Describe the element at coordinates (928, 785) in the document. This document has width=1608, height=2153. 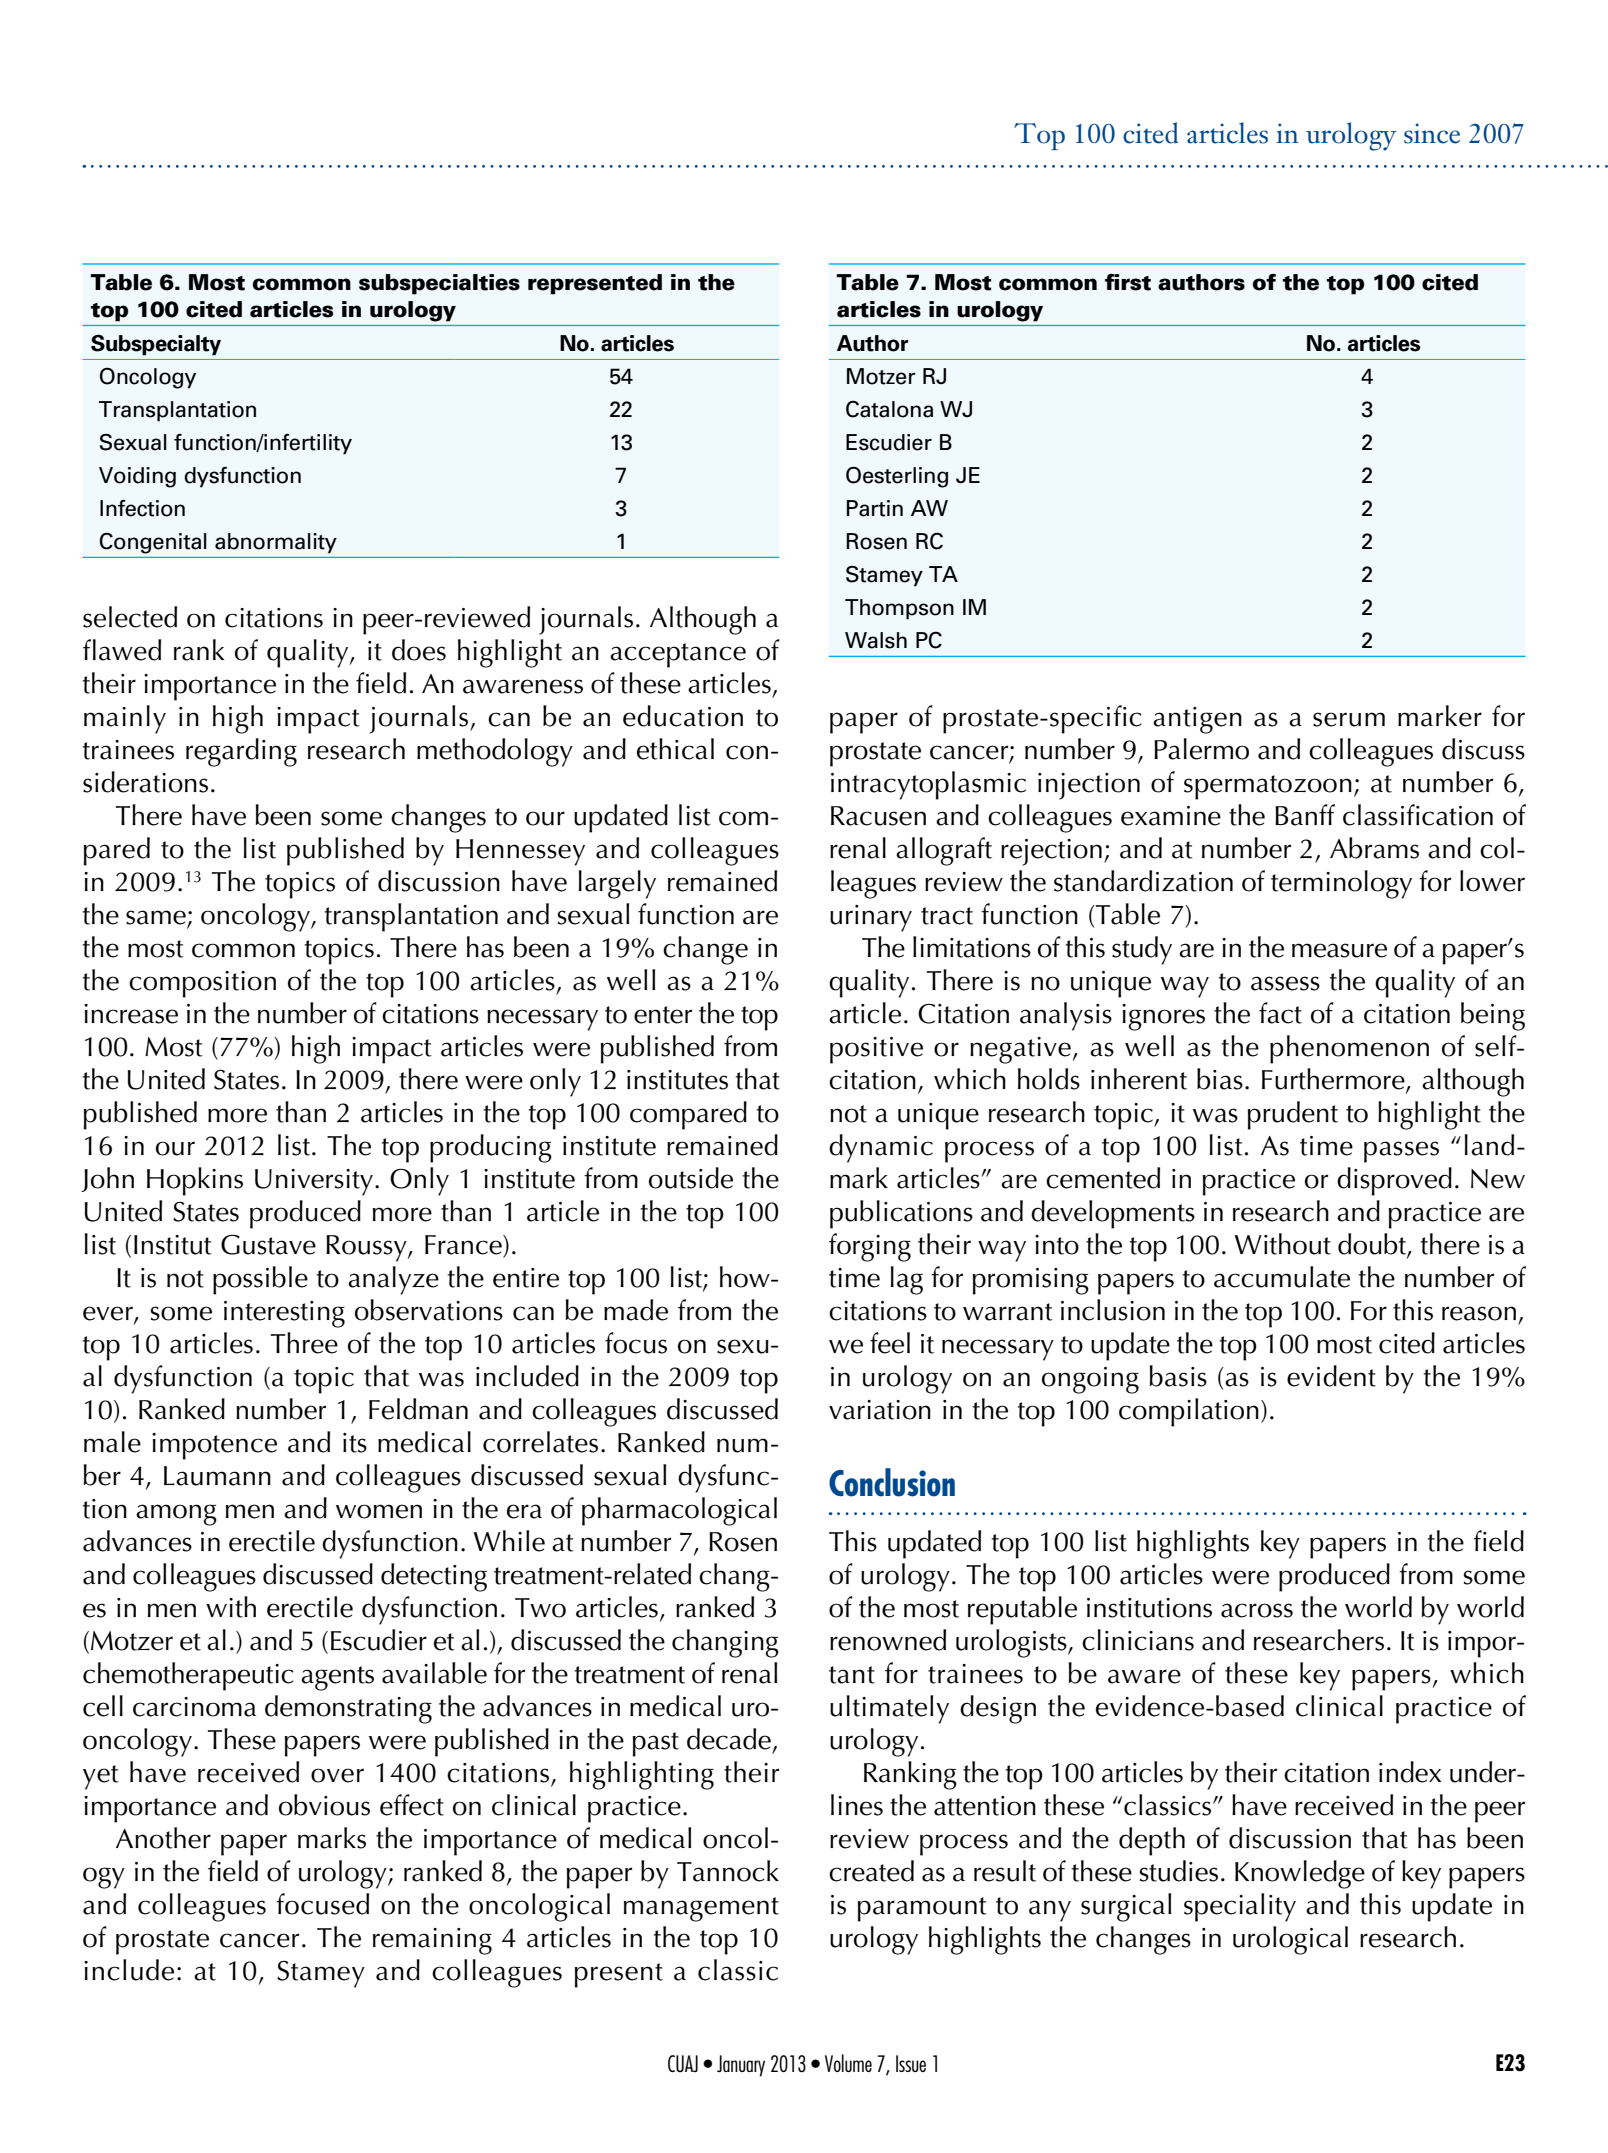
I see `intracytoplasmic` at that location.
